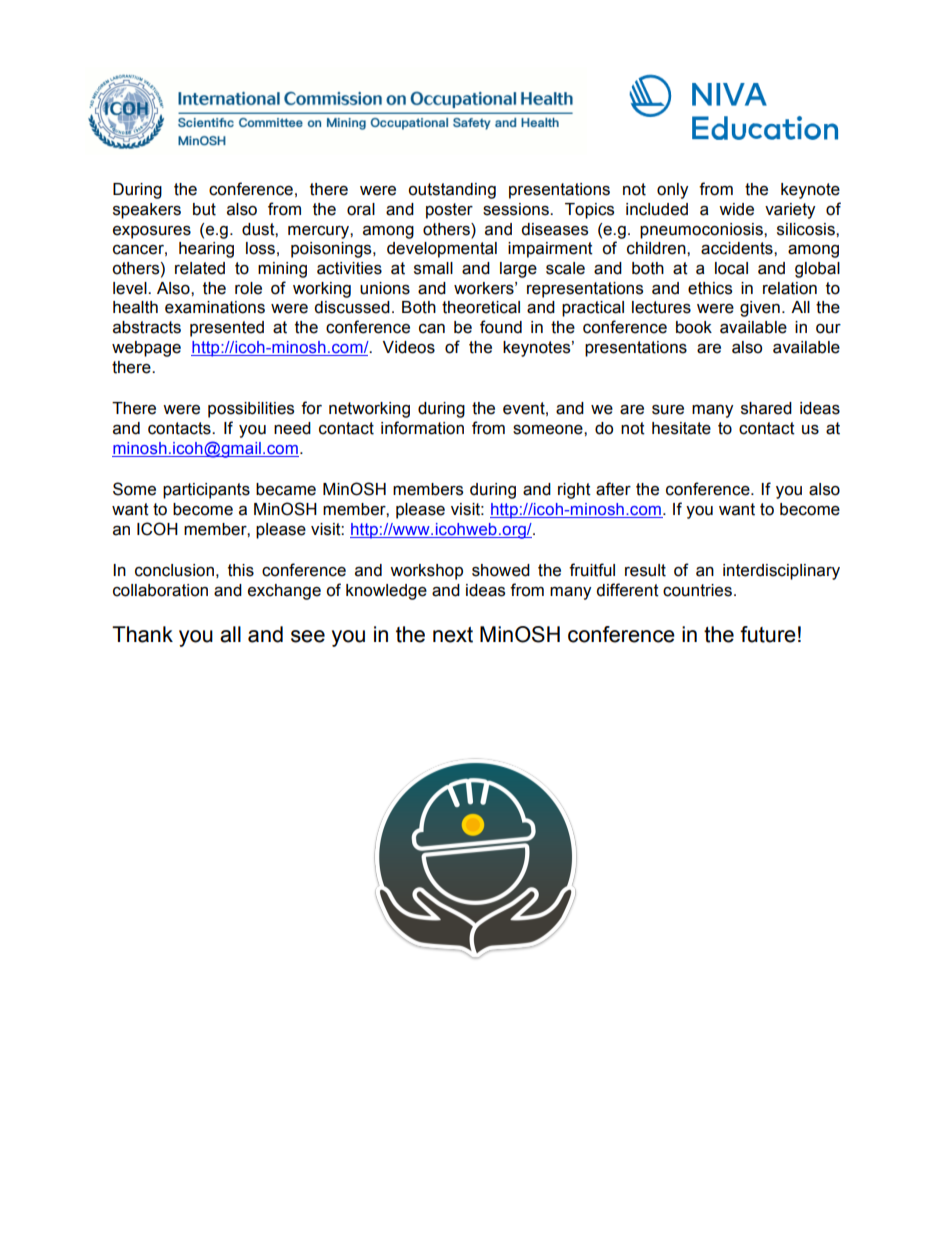  What do you see at coordinates (142, 634) in the screenshot?
I see `Thank` at bounding box center [142, 634].
